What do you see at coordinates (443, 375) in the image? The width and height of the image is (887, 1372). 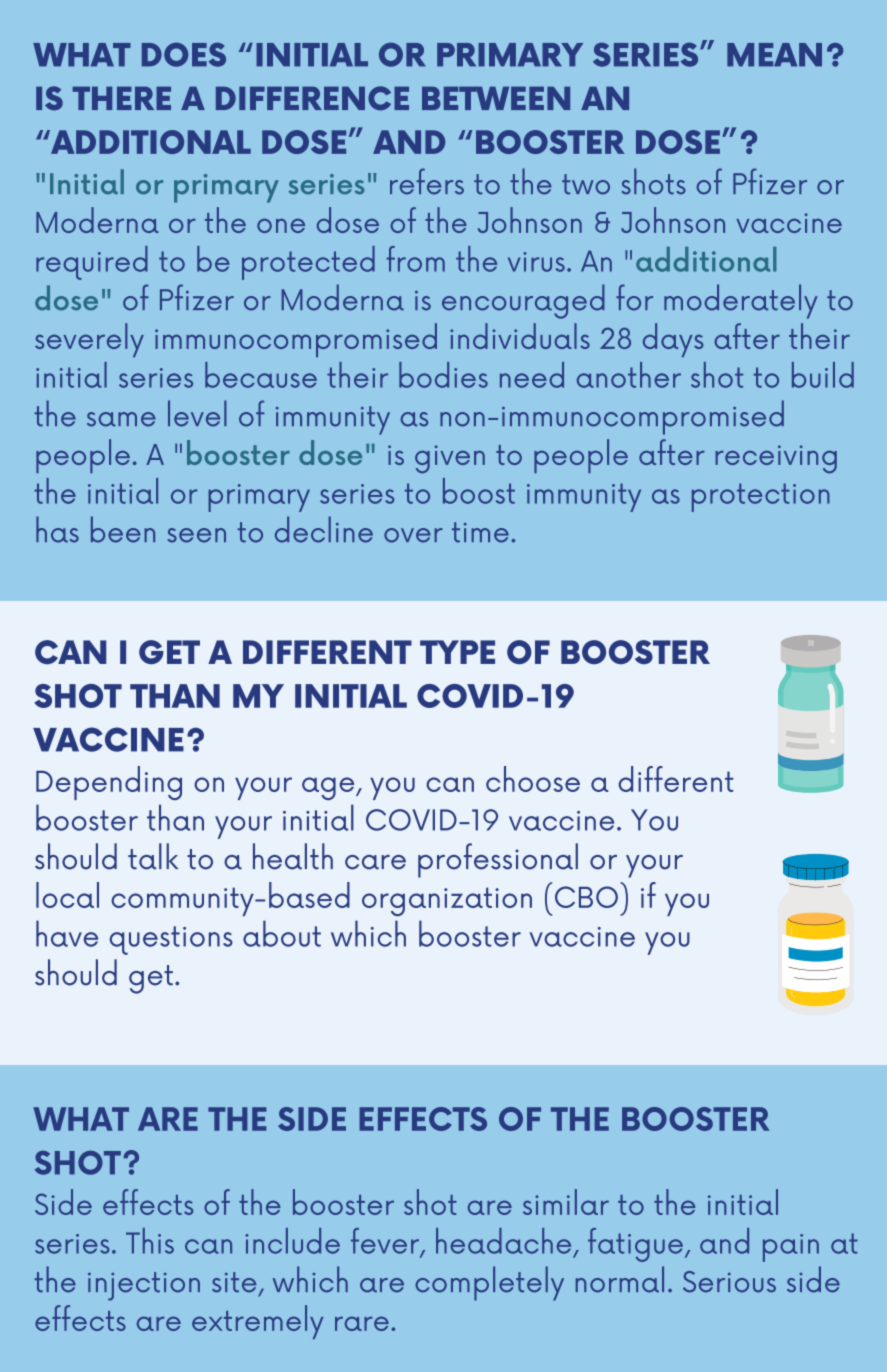 I see `bodies` at bounding box center [443, 375].
